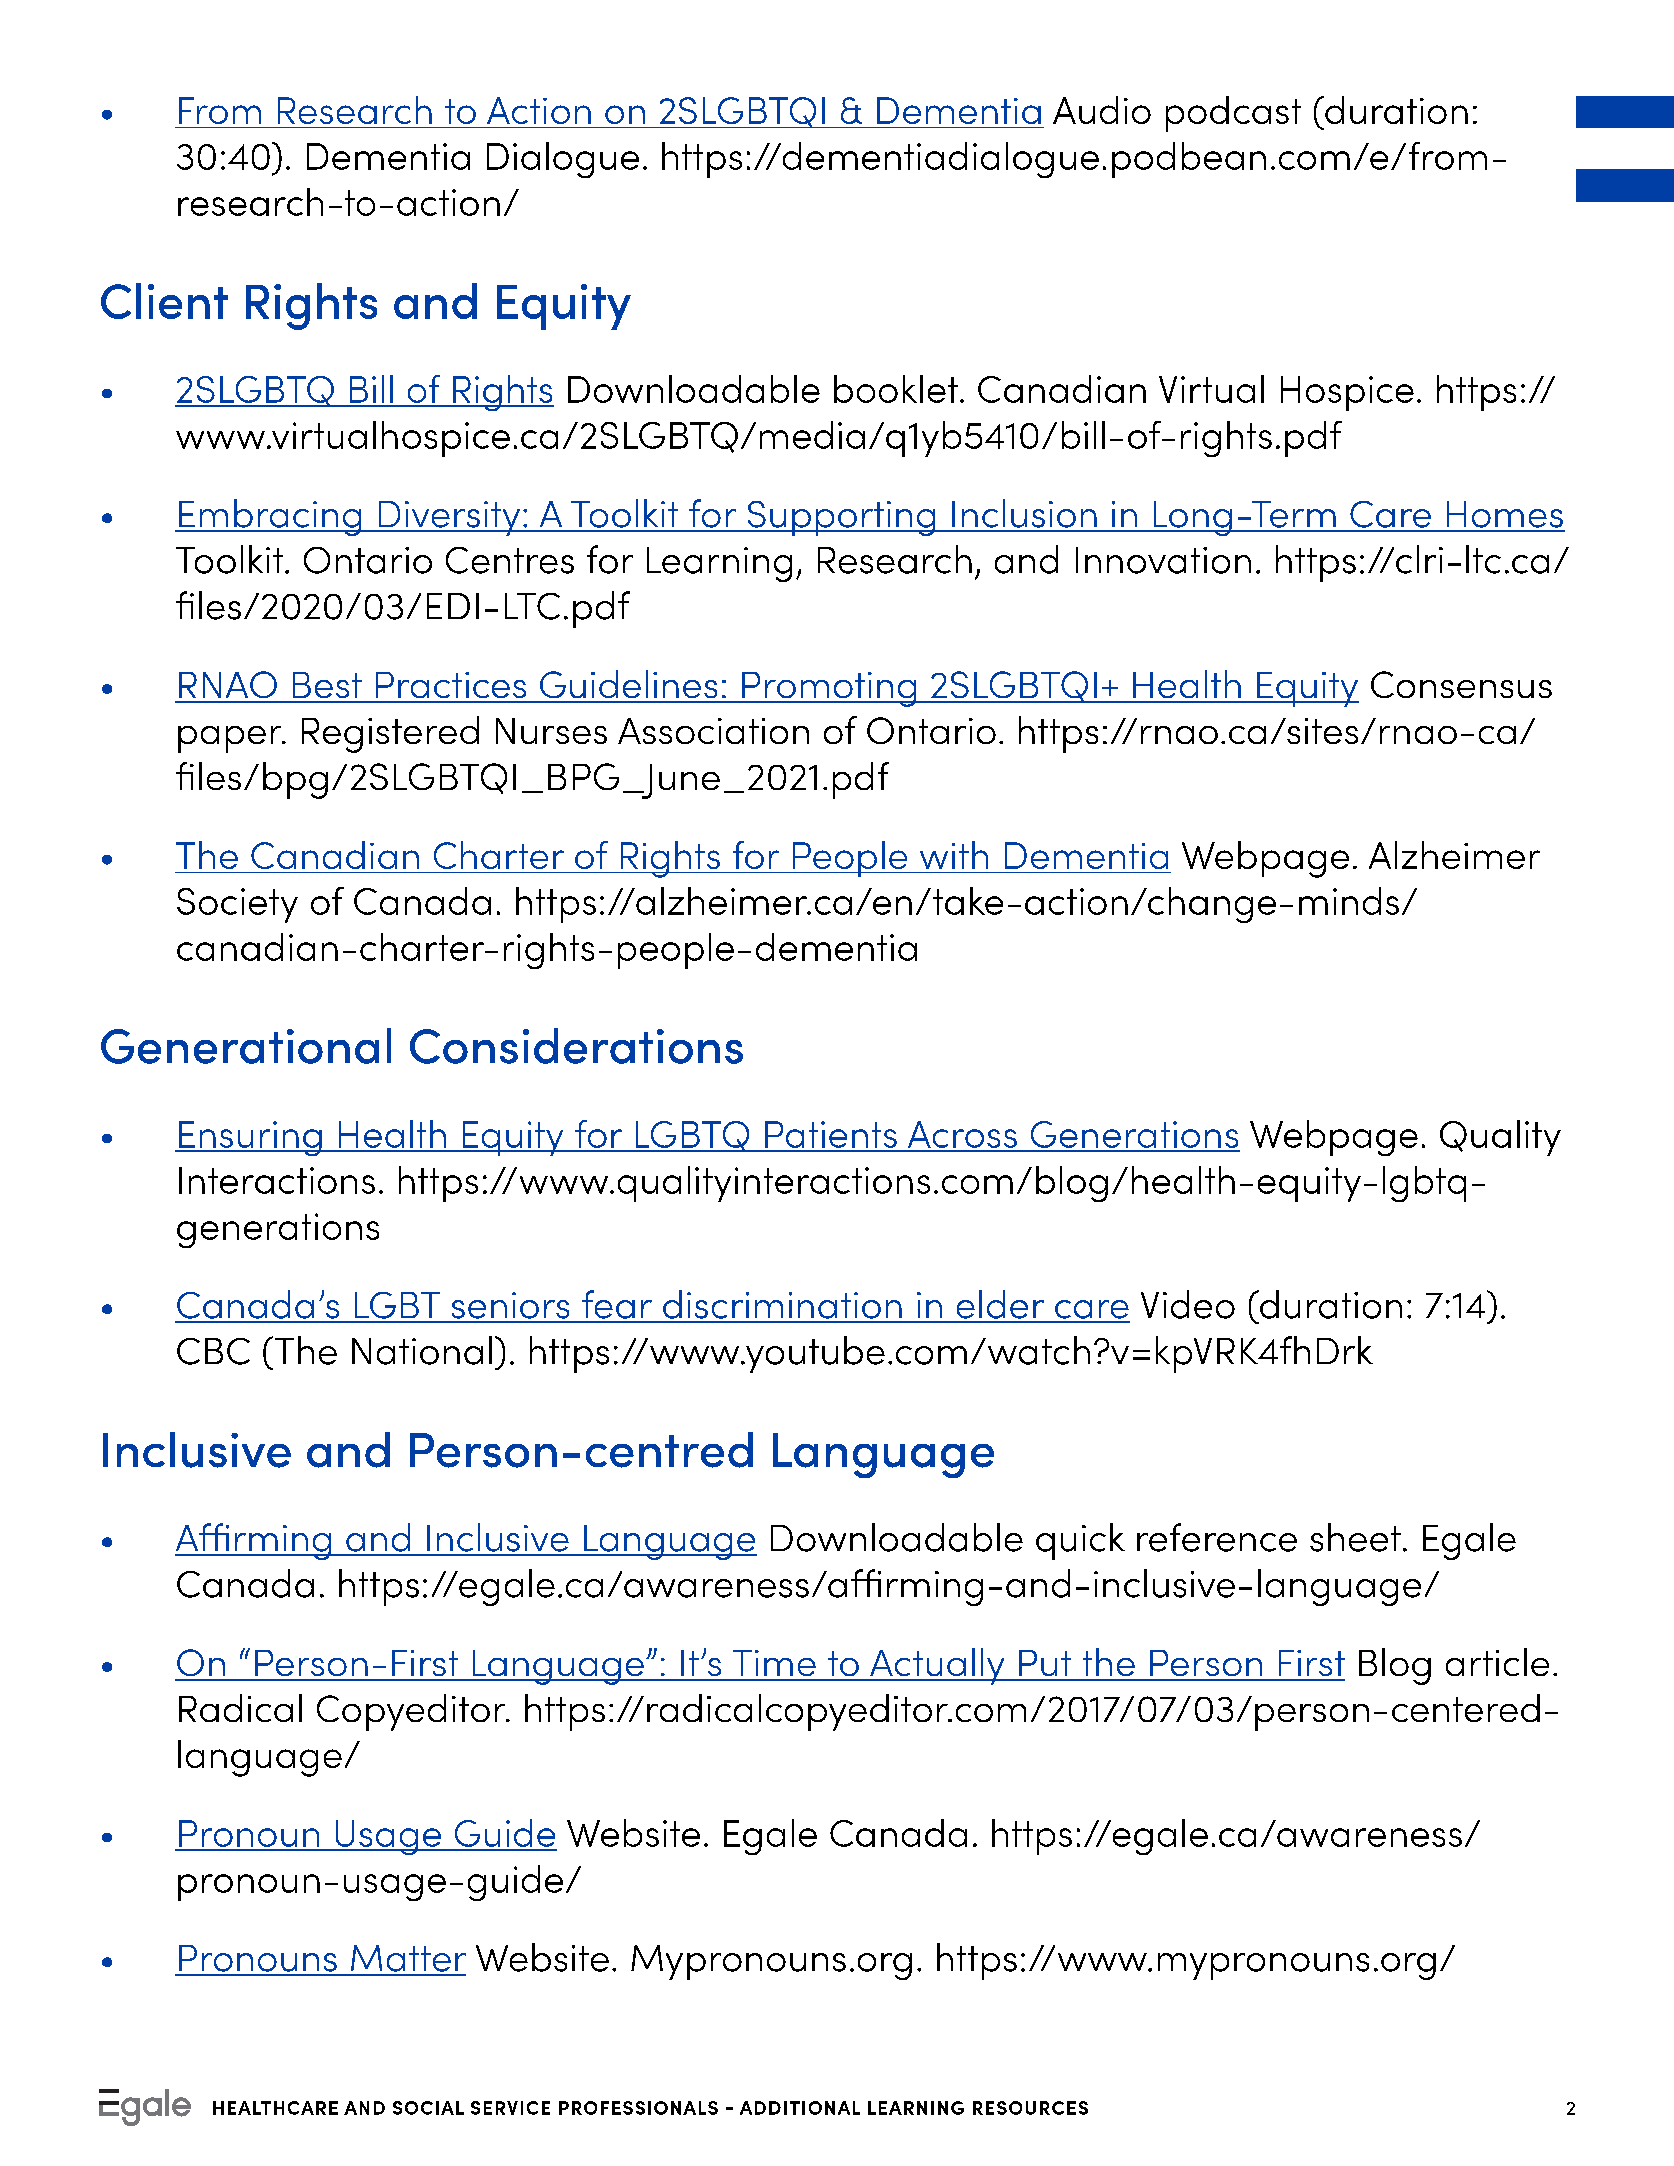 This document has width=1674, height=2166. I want to click on Ensuring, so click(250, 1138).
